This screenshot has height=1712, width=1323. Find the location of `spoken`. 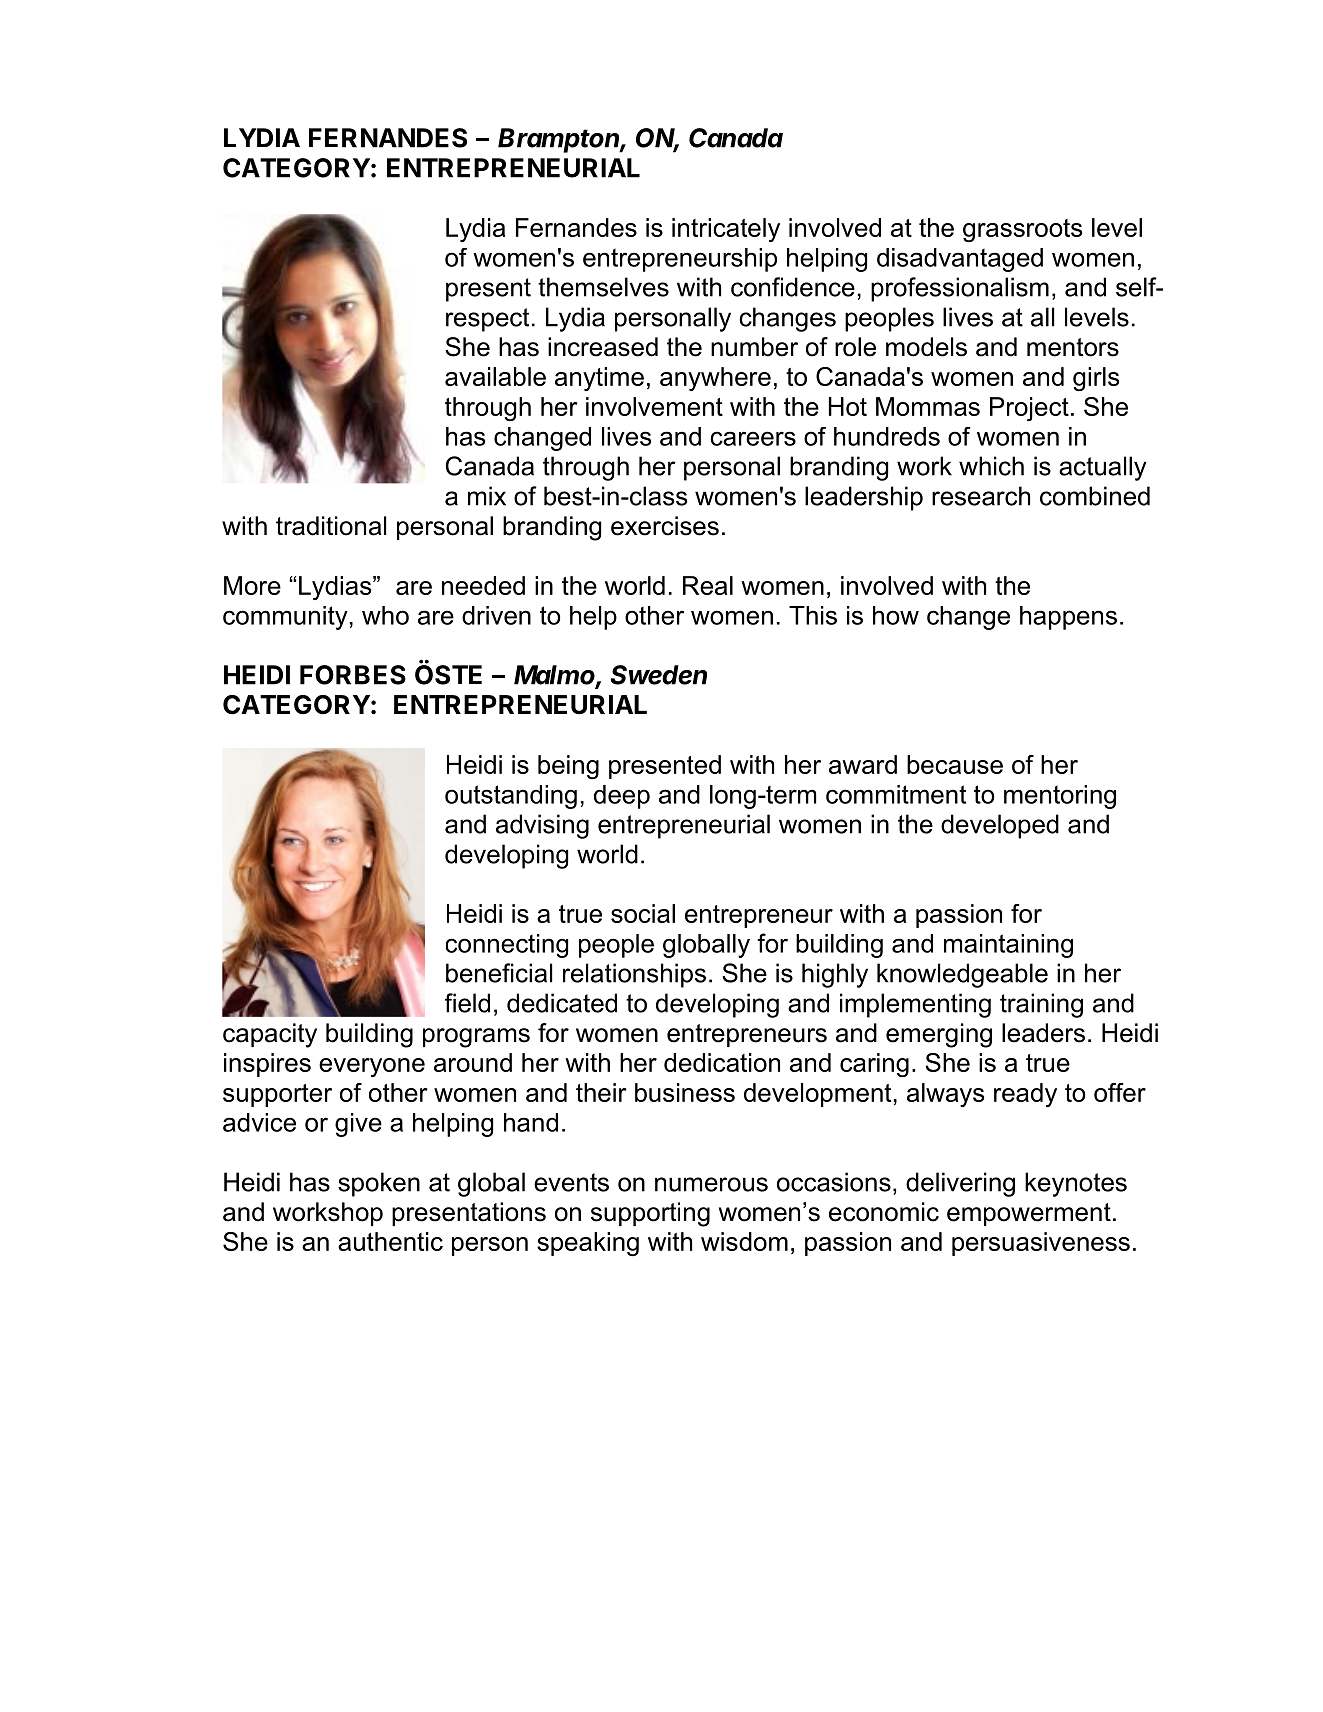

spoken is located at coordinates (379, 1184).
